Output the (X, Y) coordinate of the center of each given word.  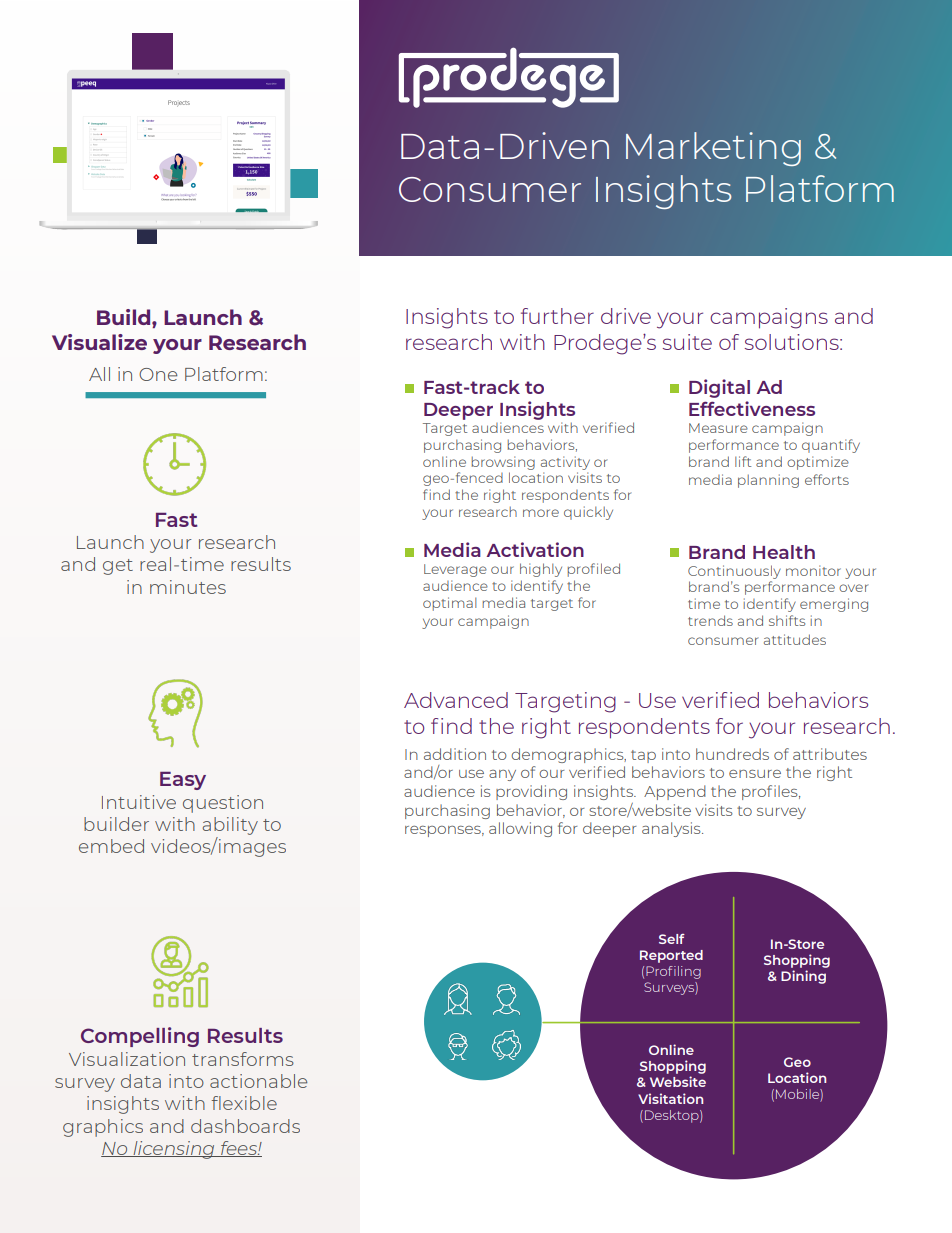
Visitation (670, 1098)
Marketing (713, 149)
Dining (803, 977)
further (557, 316)
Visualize (99, 342)
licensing (174, 1150)
